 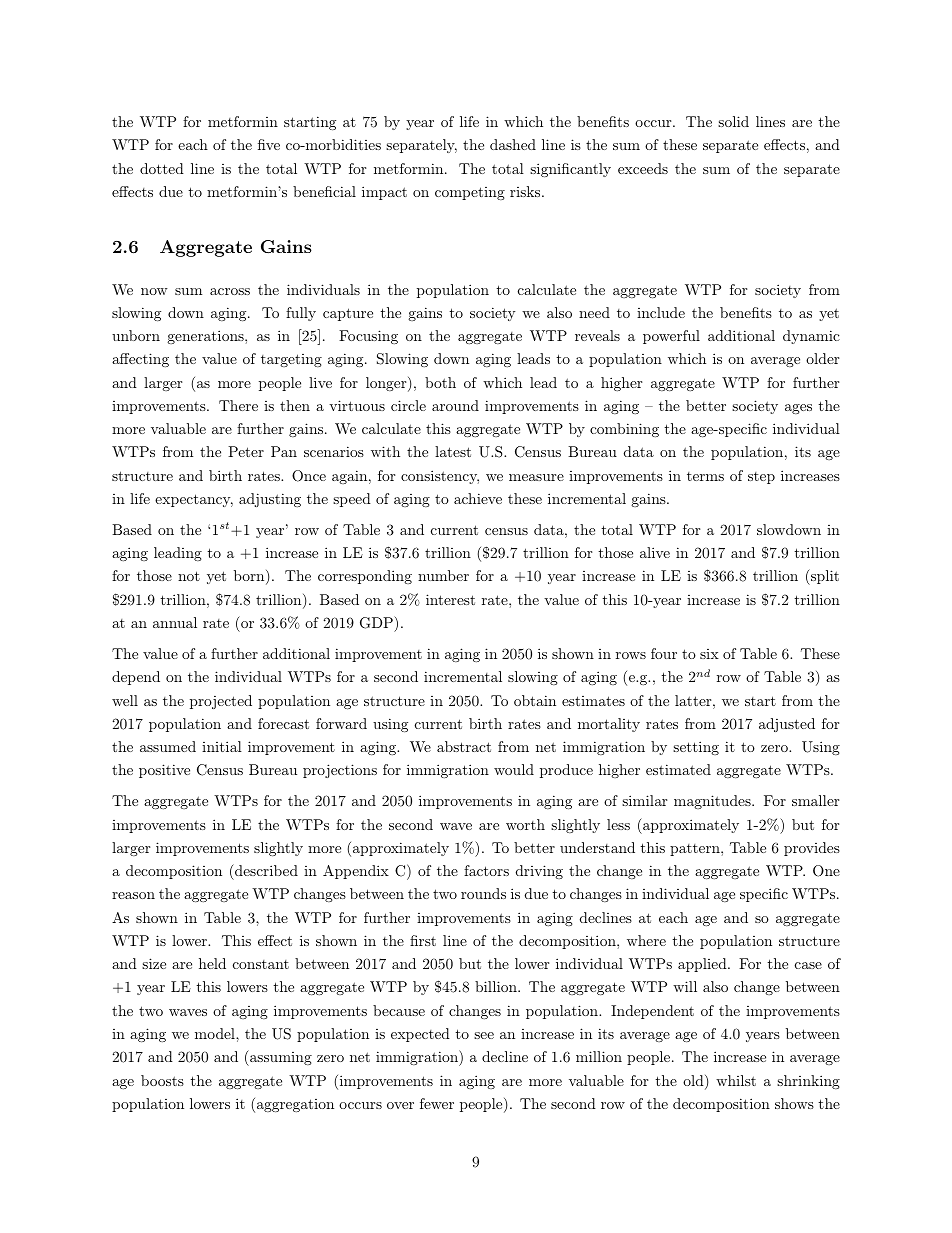 What do you see at coordinates (736, 1080) in the screenshot?
I see `whilst` at bounding box center [736, 1080].
